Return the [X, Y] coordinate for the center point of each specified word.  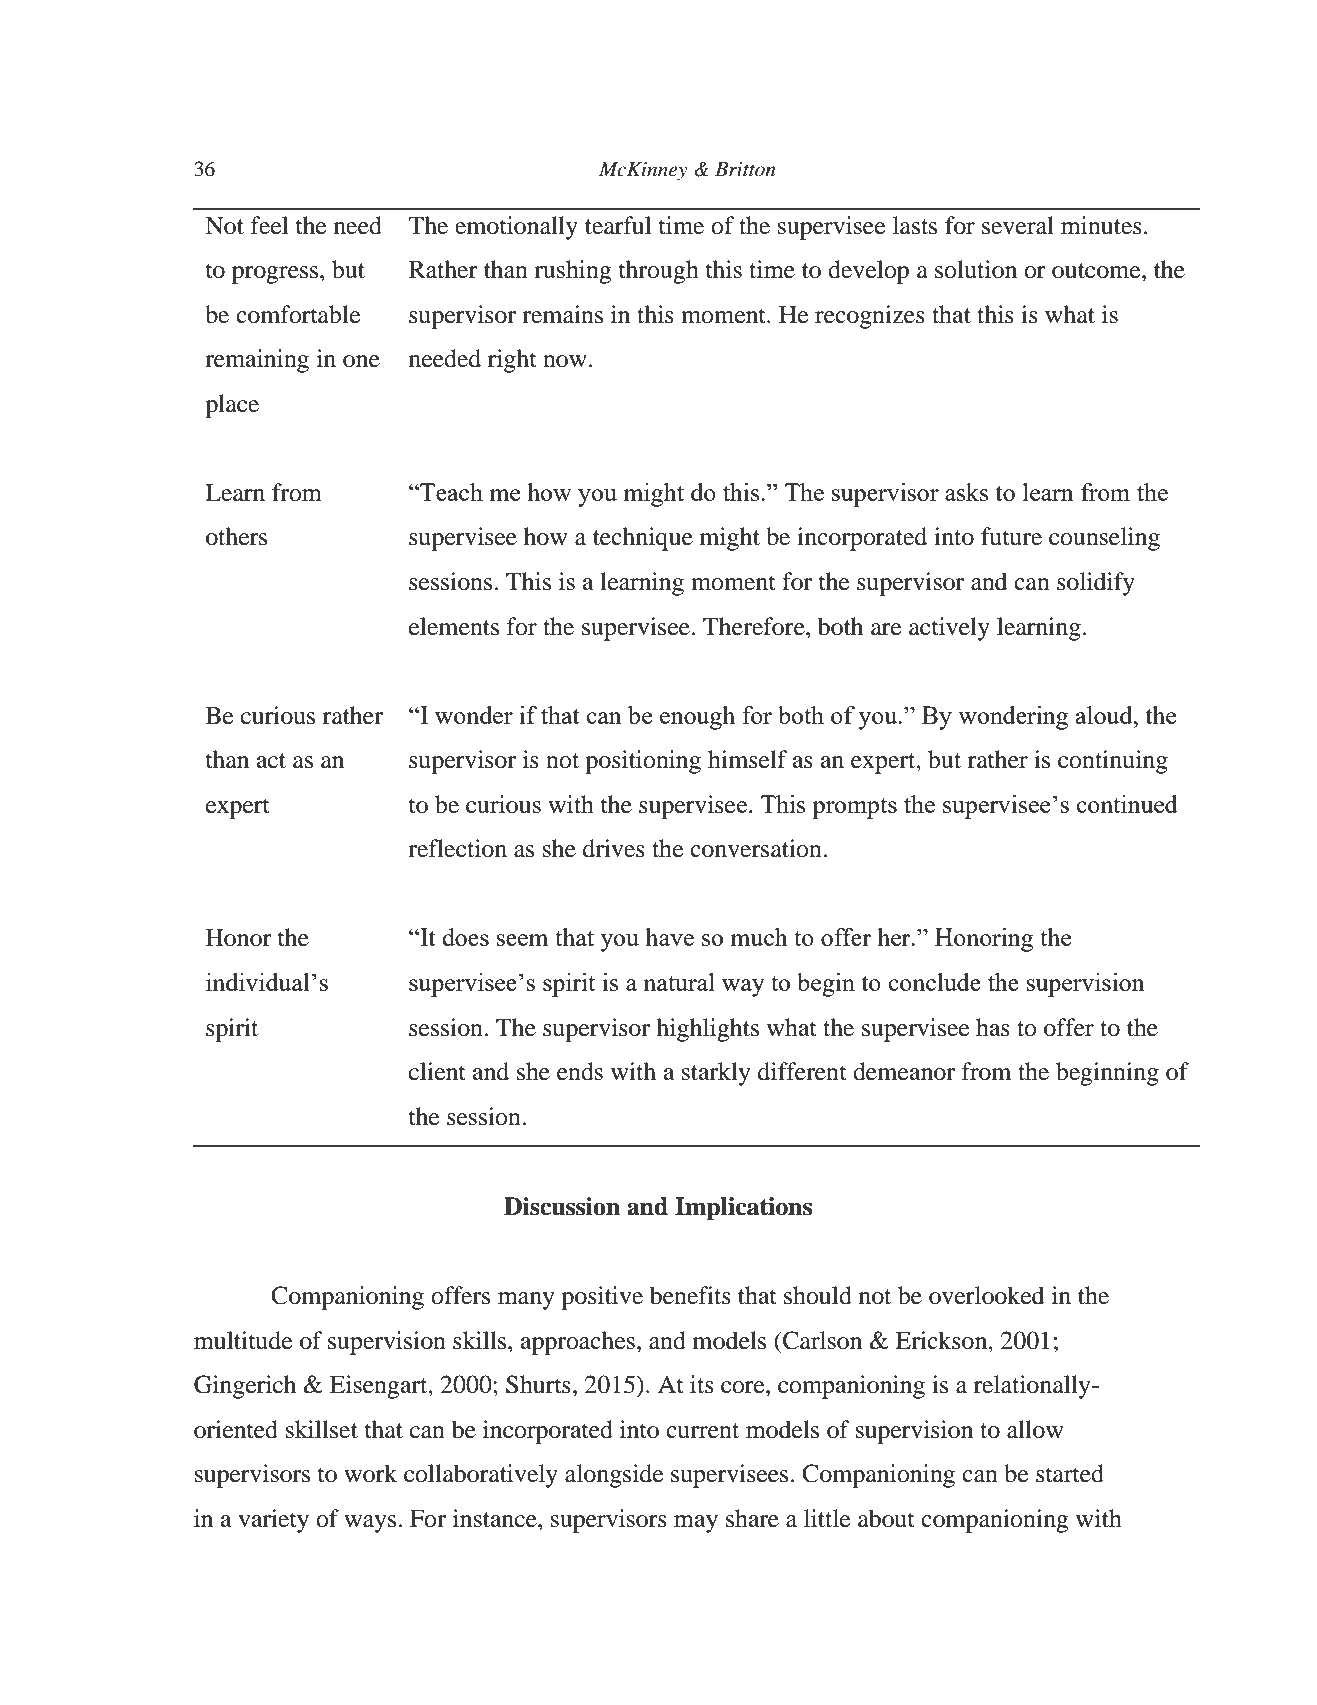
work [370, 1473]
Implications [743, 1209]
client [437, 1071]
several [1018, 225]
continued [1127, 804]
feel [269, 225]
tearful [618, 225]
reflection [457, 848]
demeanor [904, 1071]
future [1011, 536]
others [236, 536]
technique [643, 539]
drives [614, 848]
